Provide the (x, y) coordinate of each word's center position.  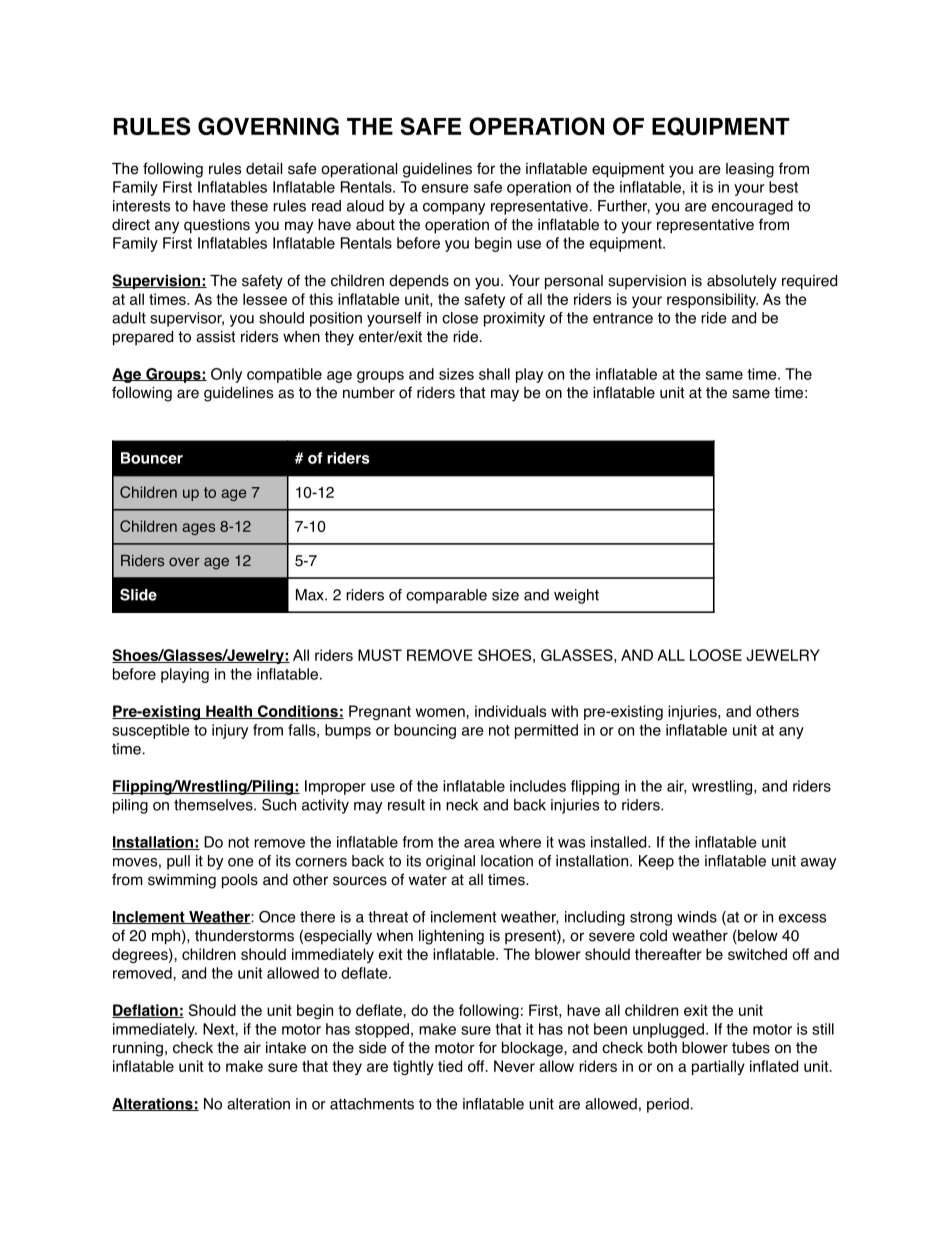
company (454, 209)
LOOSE (716, 655)
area (479, 843)
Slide (138, 594)
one (240, 862)
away (818, 864)
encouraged (752, 207)
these (249, 206)
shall (494, 374)
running (138, 1049)
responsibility (712, 300)
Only (226, 375)
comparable (446, 596)
